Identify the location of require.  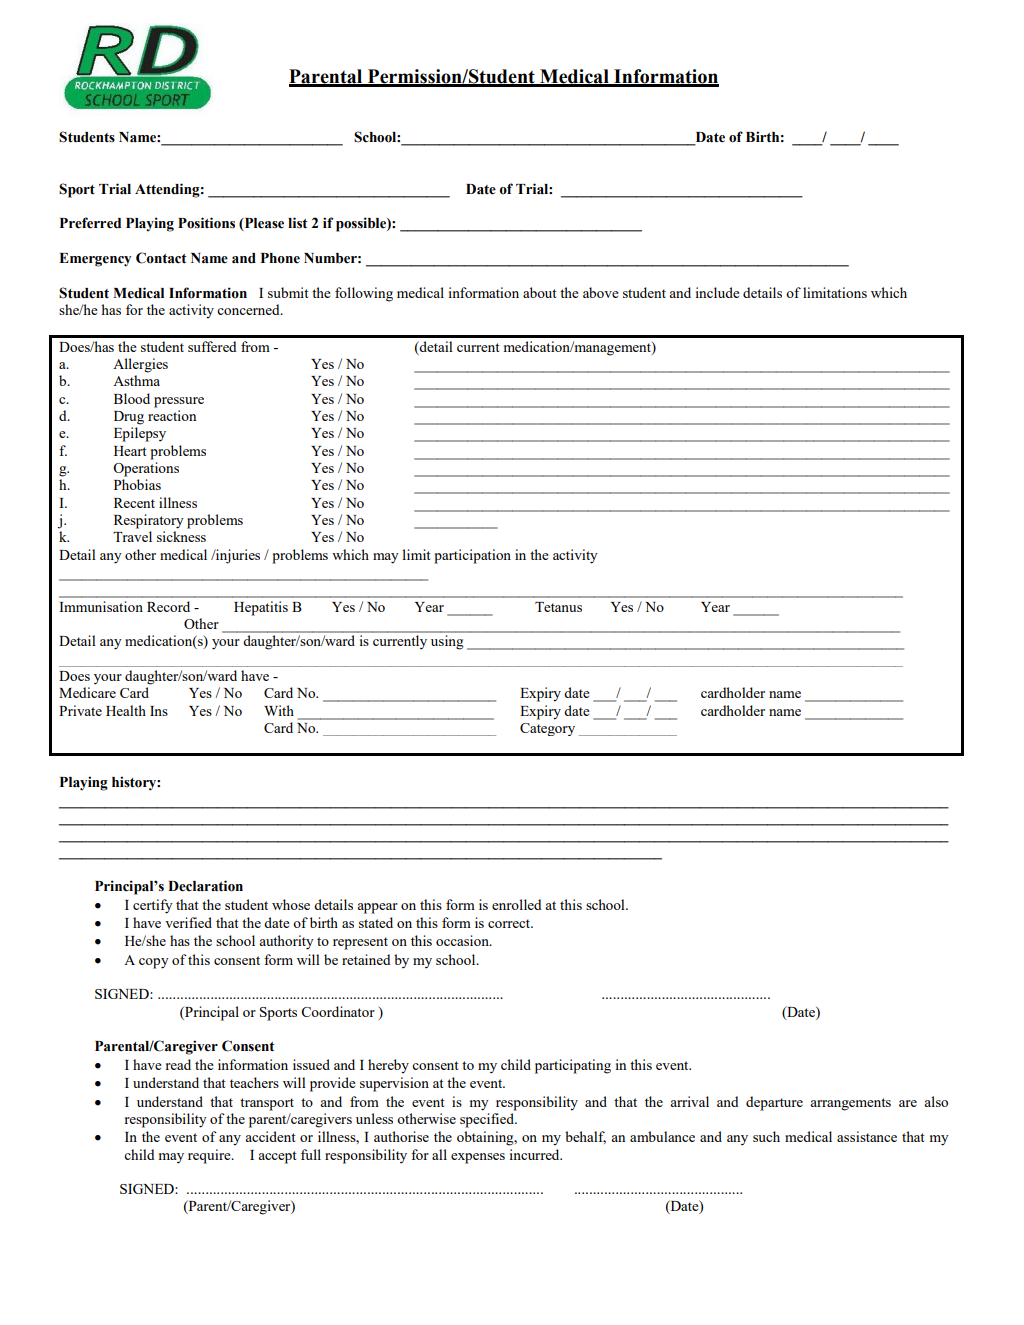
(210, 1156).
